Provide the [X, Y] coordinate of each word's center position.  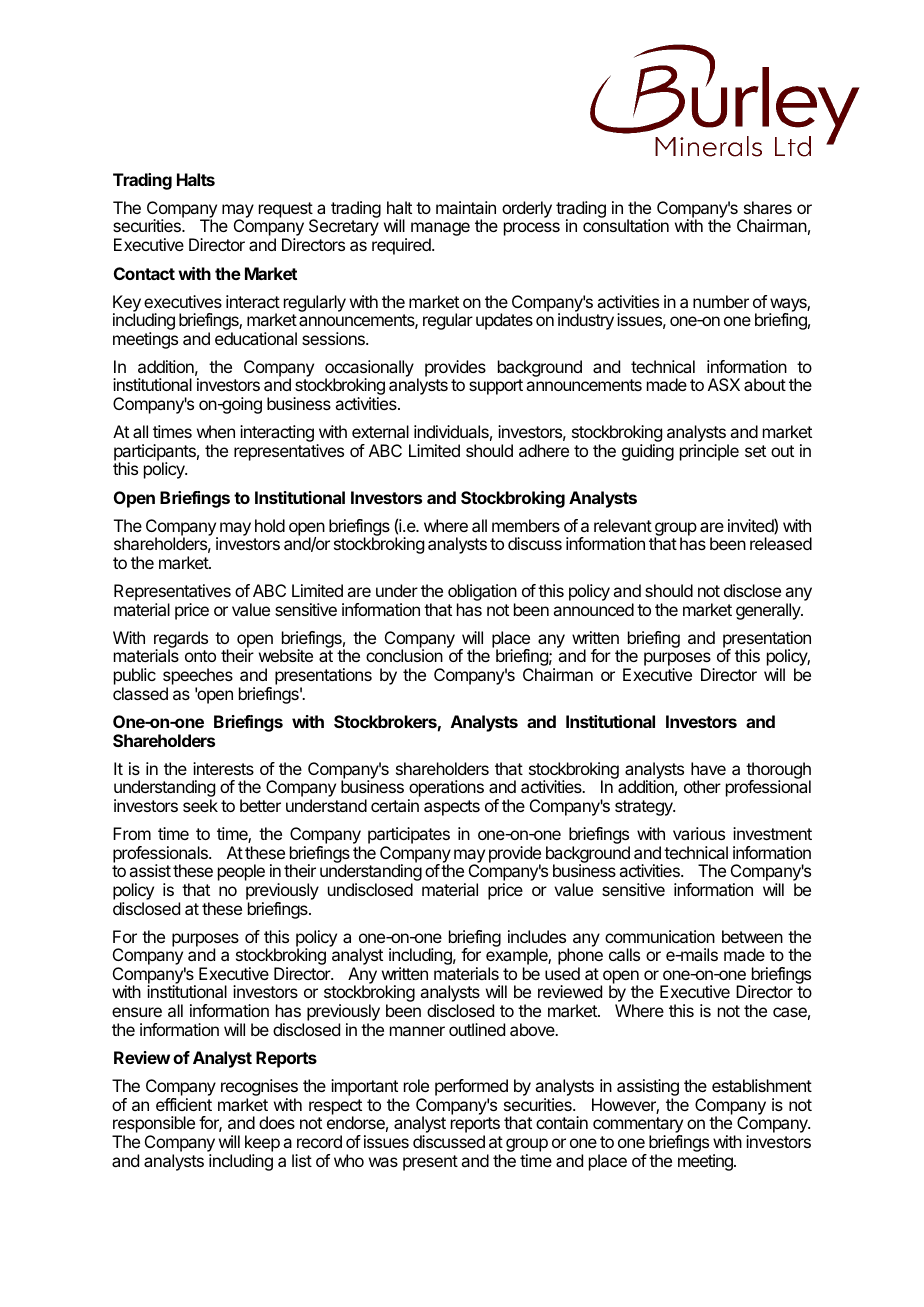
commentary [638, 1126]
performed [471, 1087]
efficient [184, 1104]
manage [440, 230]
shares [768, 207]
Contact [144, 273]
